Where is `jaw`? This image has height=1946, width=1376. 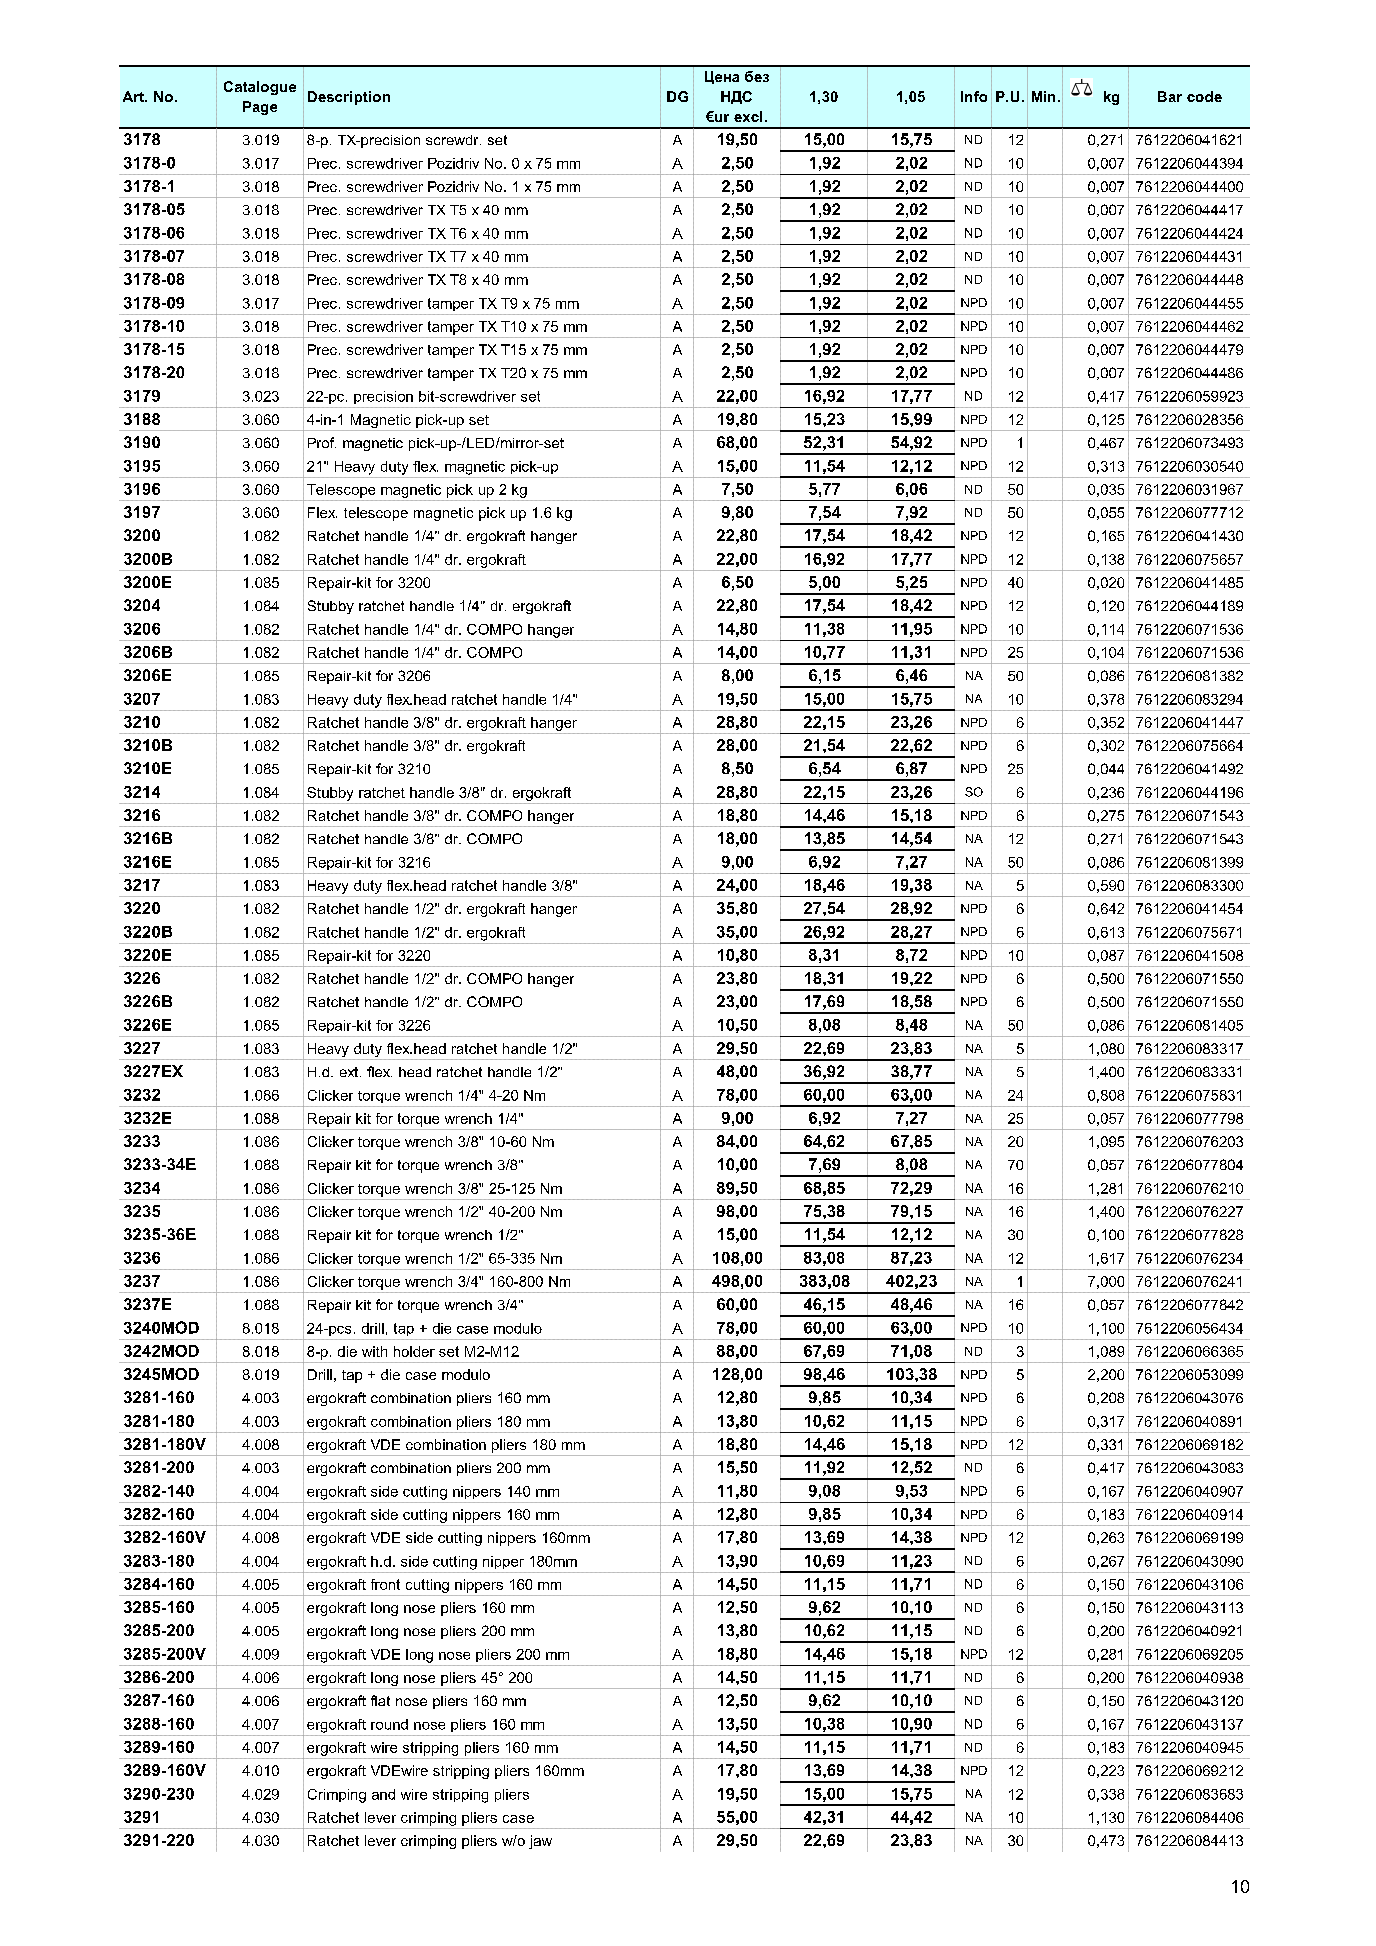
jaw is located at coordinates (540, 1842).
